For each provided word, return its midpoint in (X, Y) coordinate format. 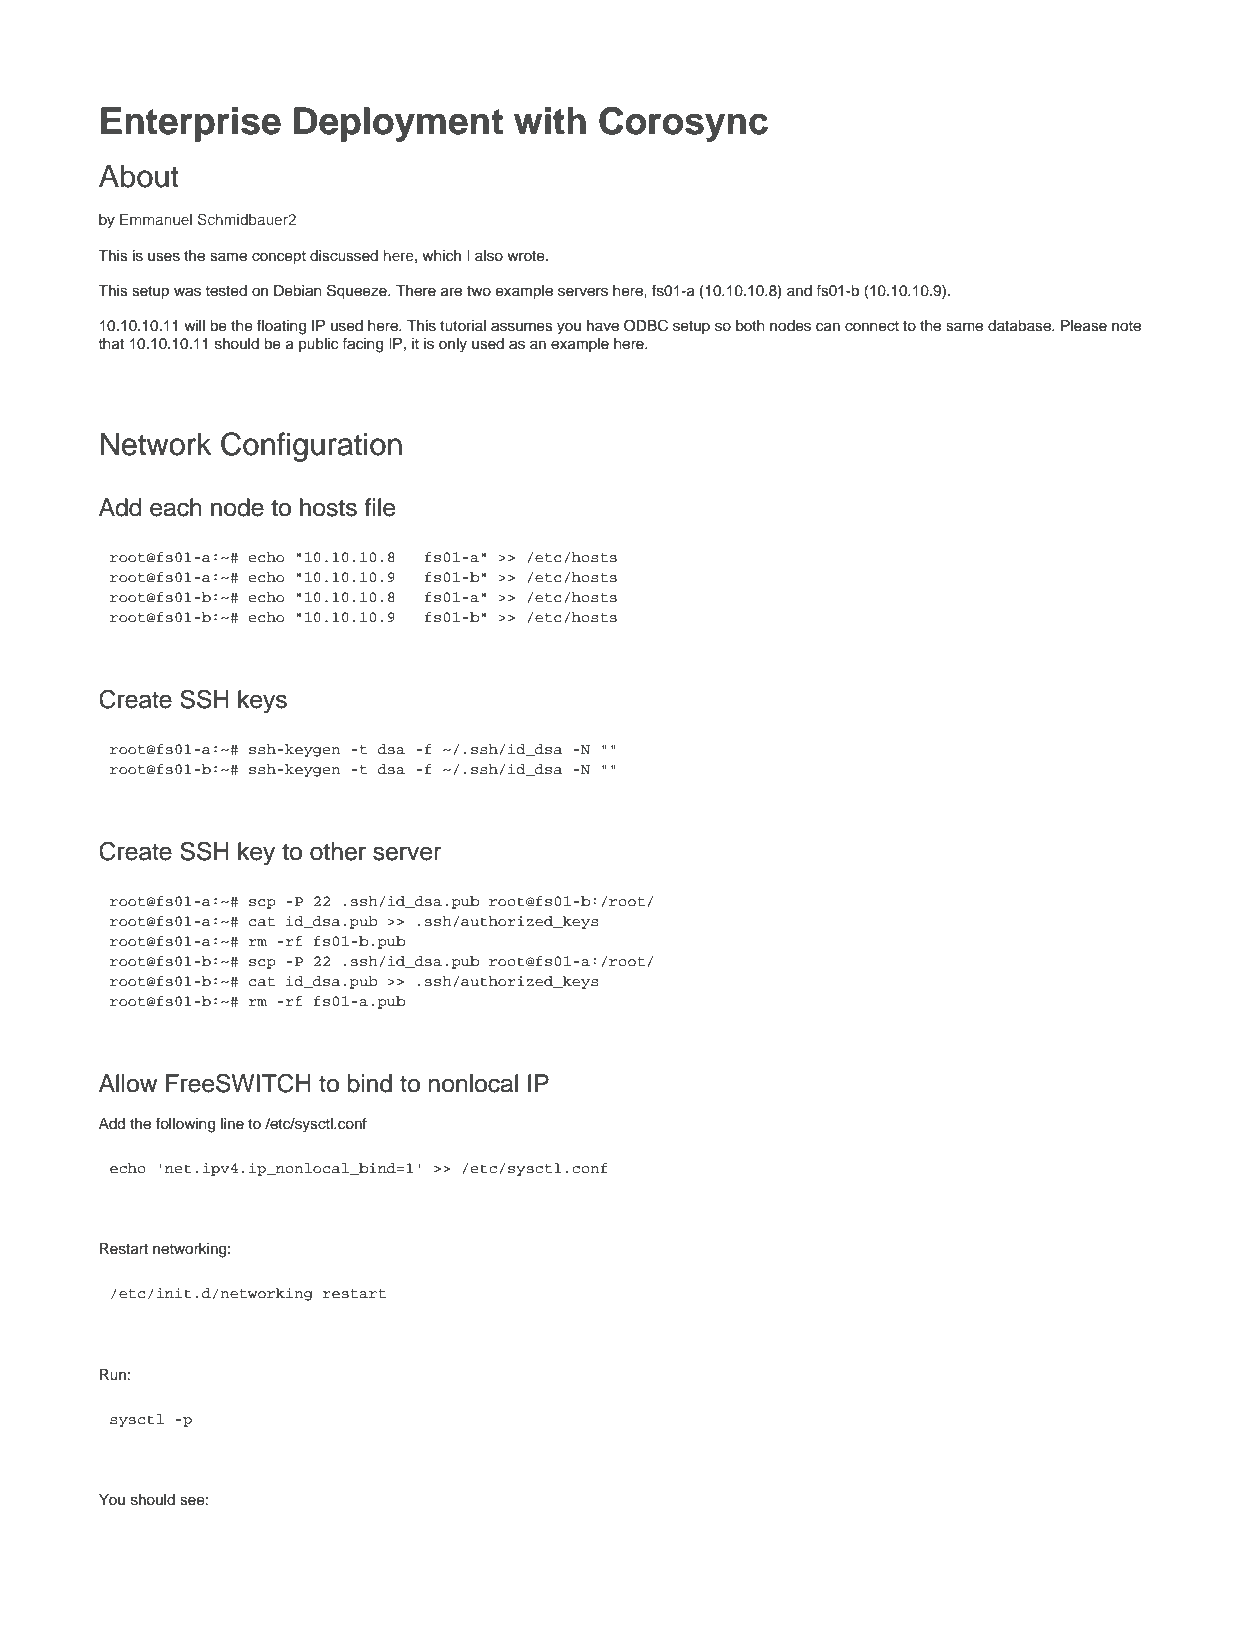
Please (1084, 326)
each (176, 507)
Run (113, 1375)
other (338, 851)
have (603, 326)
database (1020, 326)
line (232, 1124)
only (453, 345)
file (380, 507)
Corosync (683, 124)
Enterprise (191, 124)
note (1126, 326)
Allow (128, 1083)
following (185, 1125)
